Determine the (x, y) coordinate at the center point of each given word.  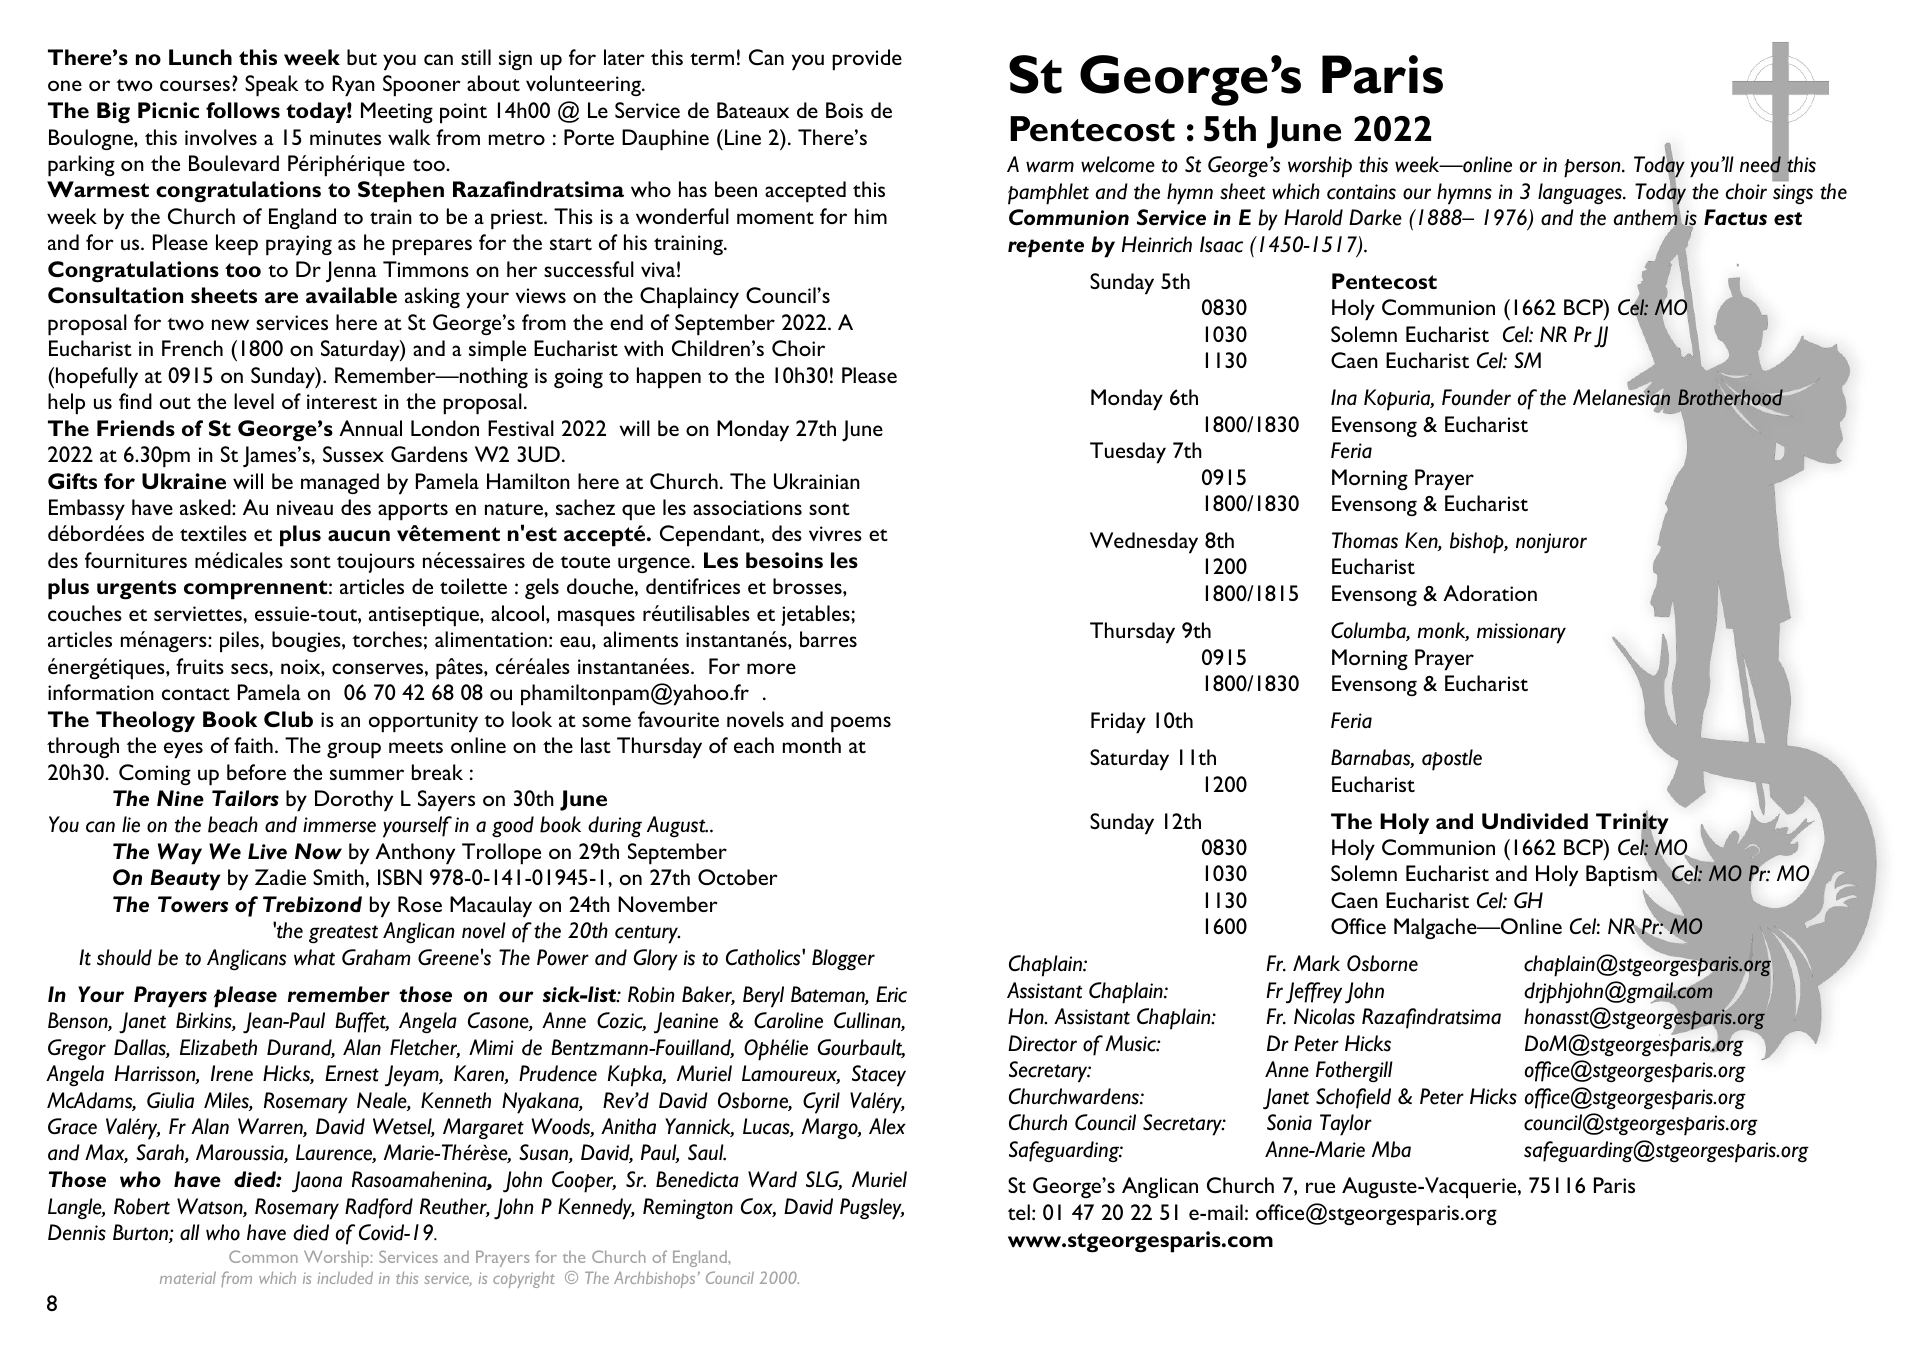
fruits (200, 666)
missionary (1521, 633)
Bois (844, 110)
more (771, 668)
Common (263, 1256)
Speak (271, 86)
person (1593, 168)
